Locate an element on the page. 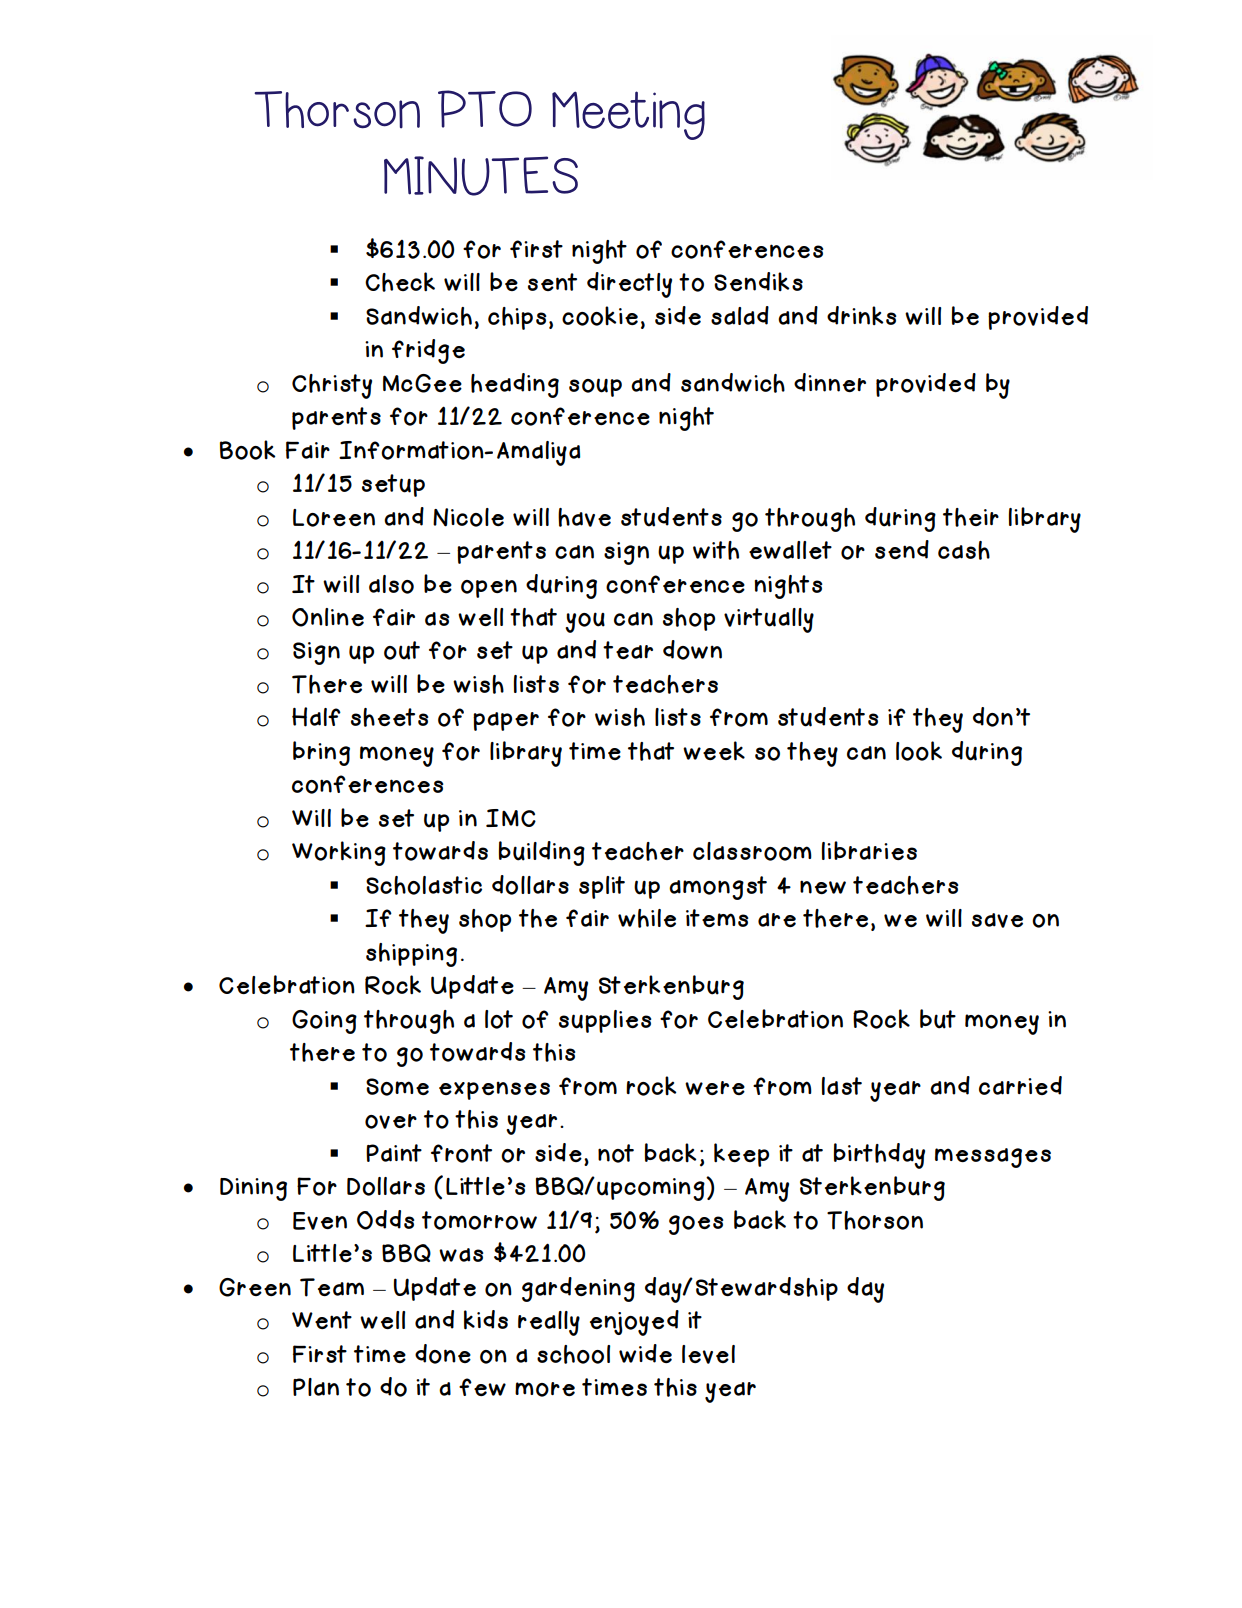  also is located at coordinates (391, 584).
